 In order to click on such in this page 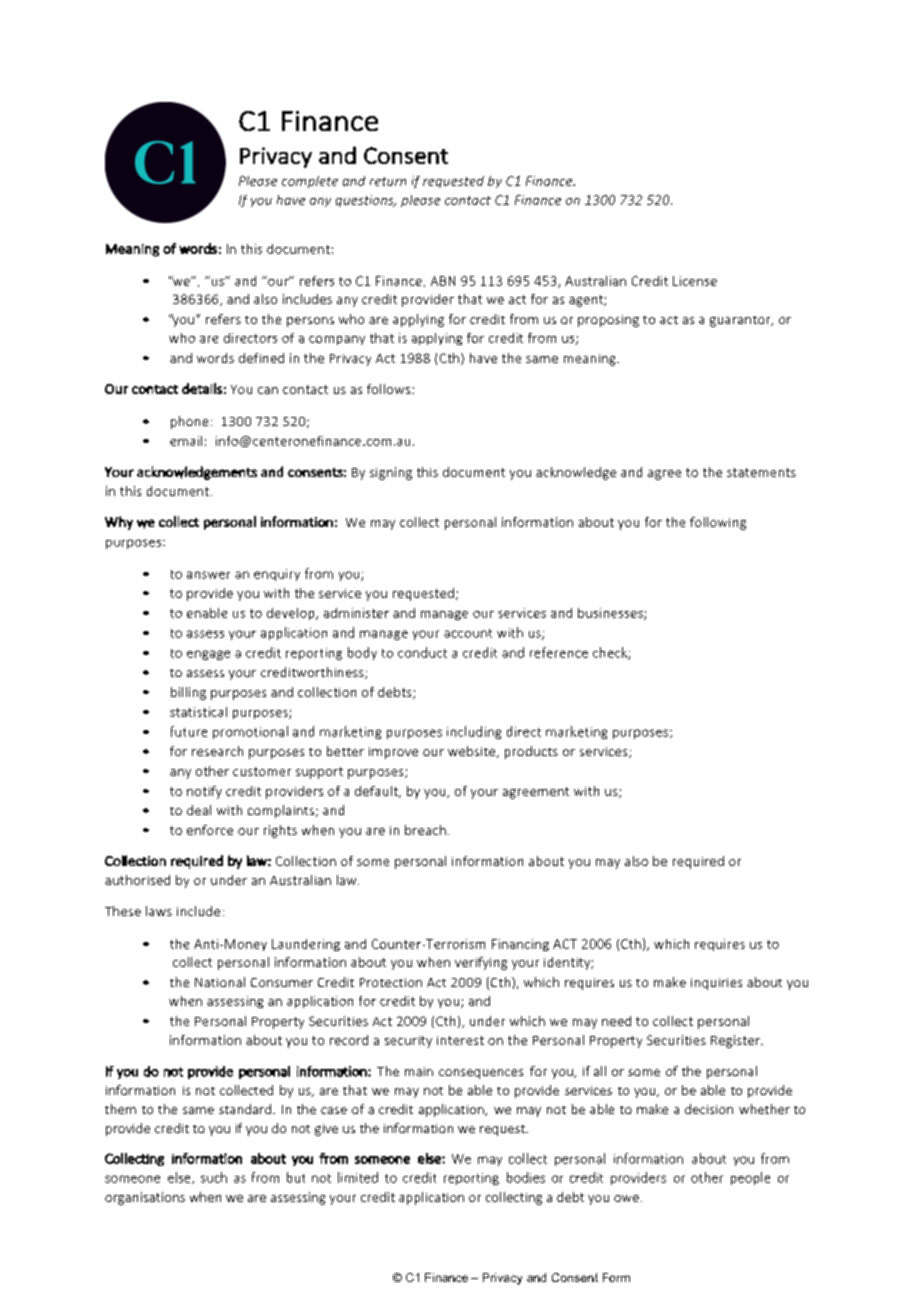, I will do `click(214, 1177)`.
